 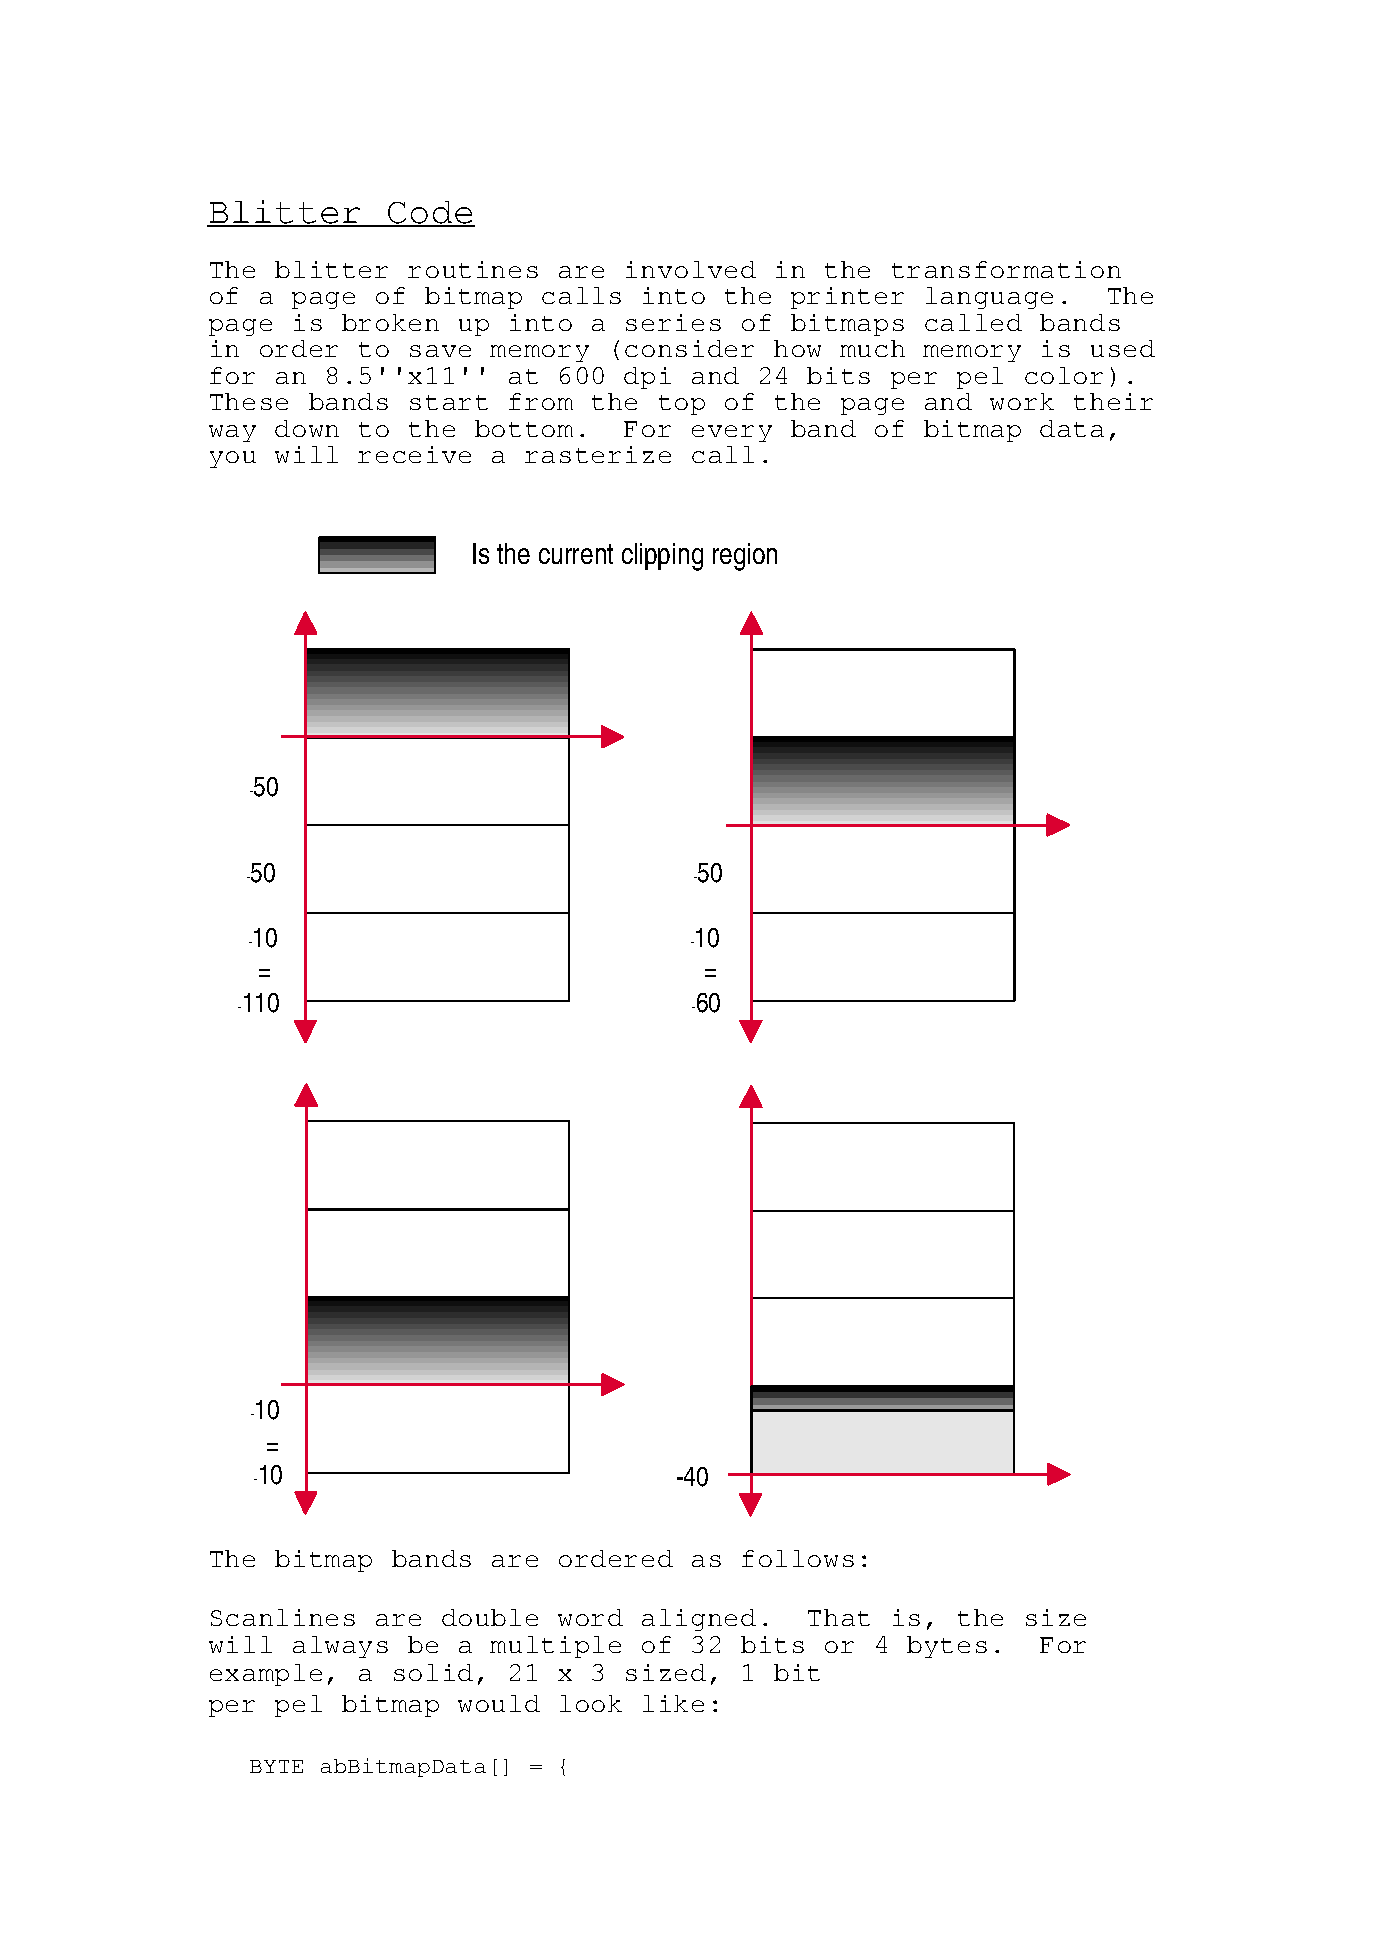 I want to click on current, so click(x=576, y=554).
